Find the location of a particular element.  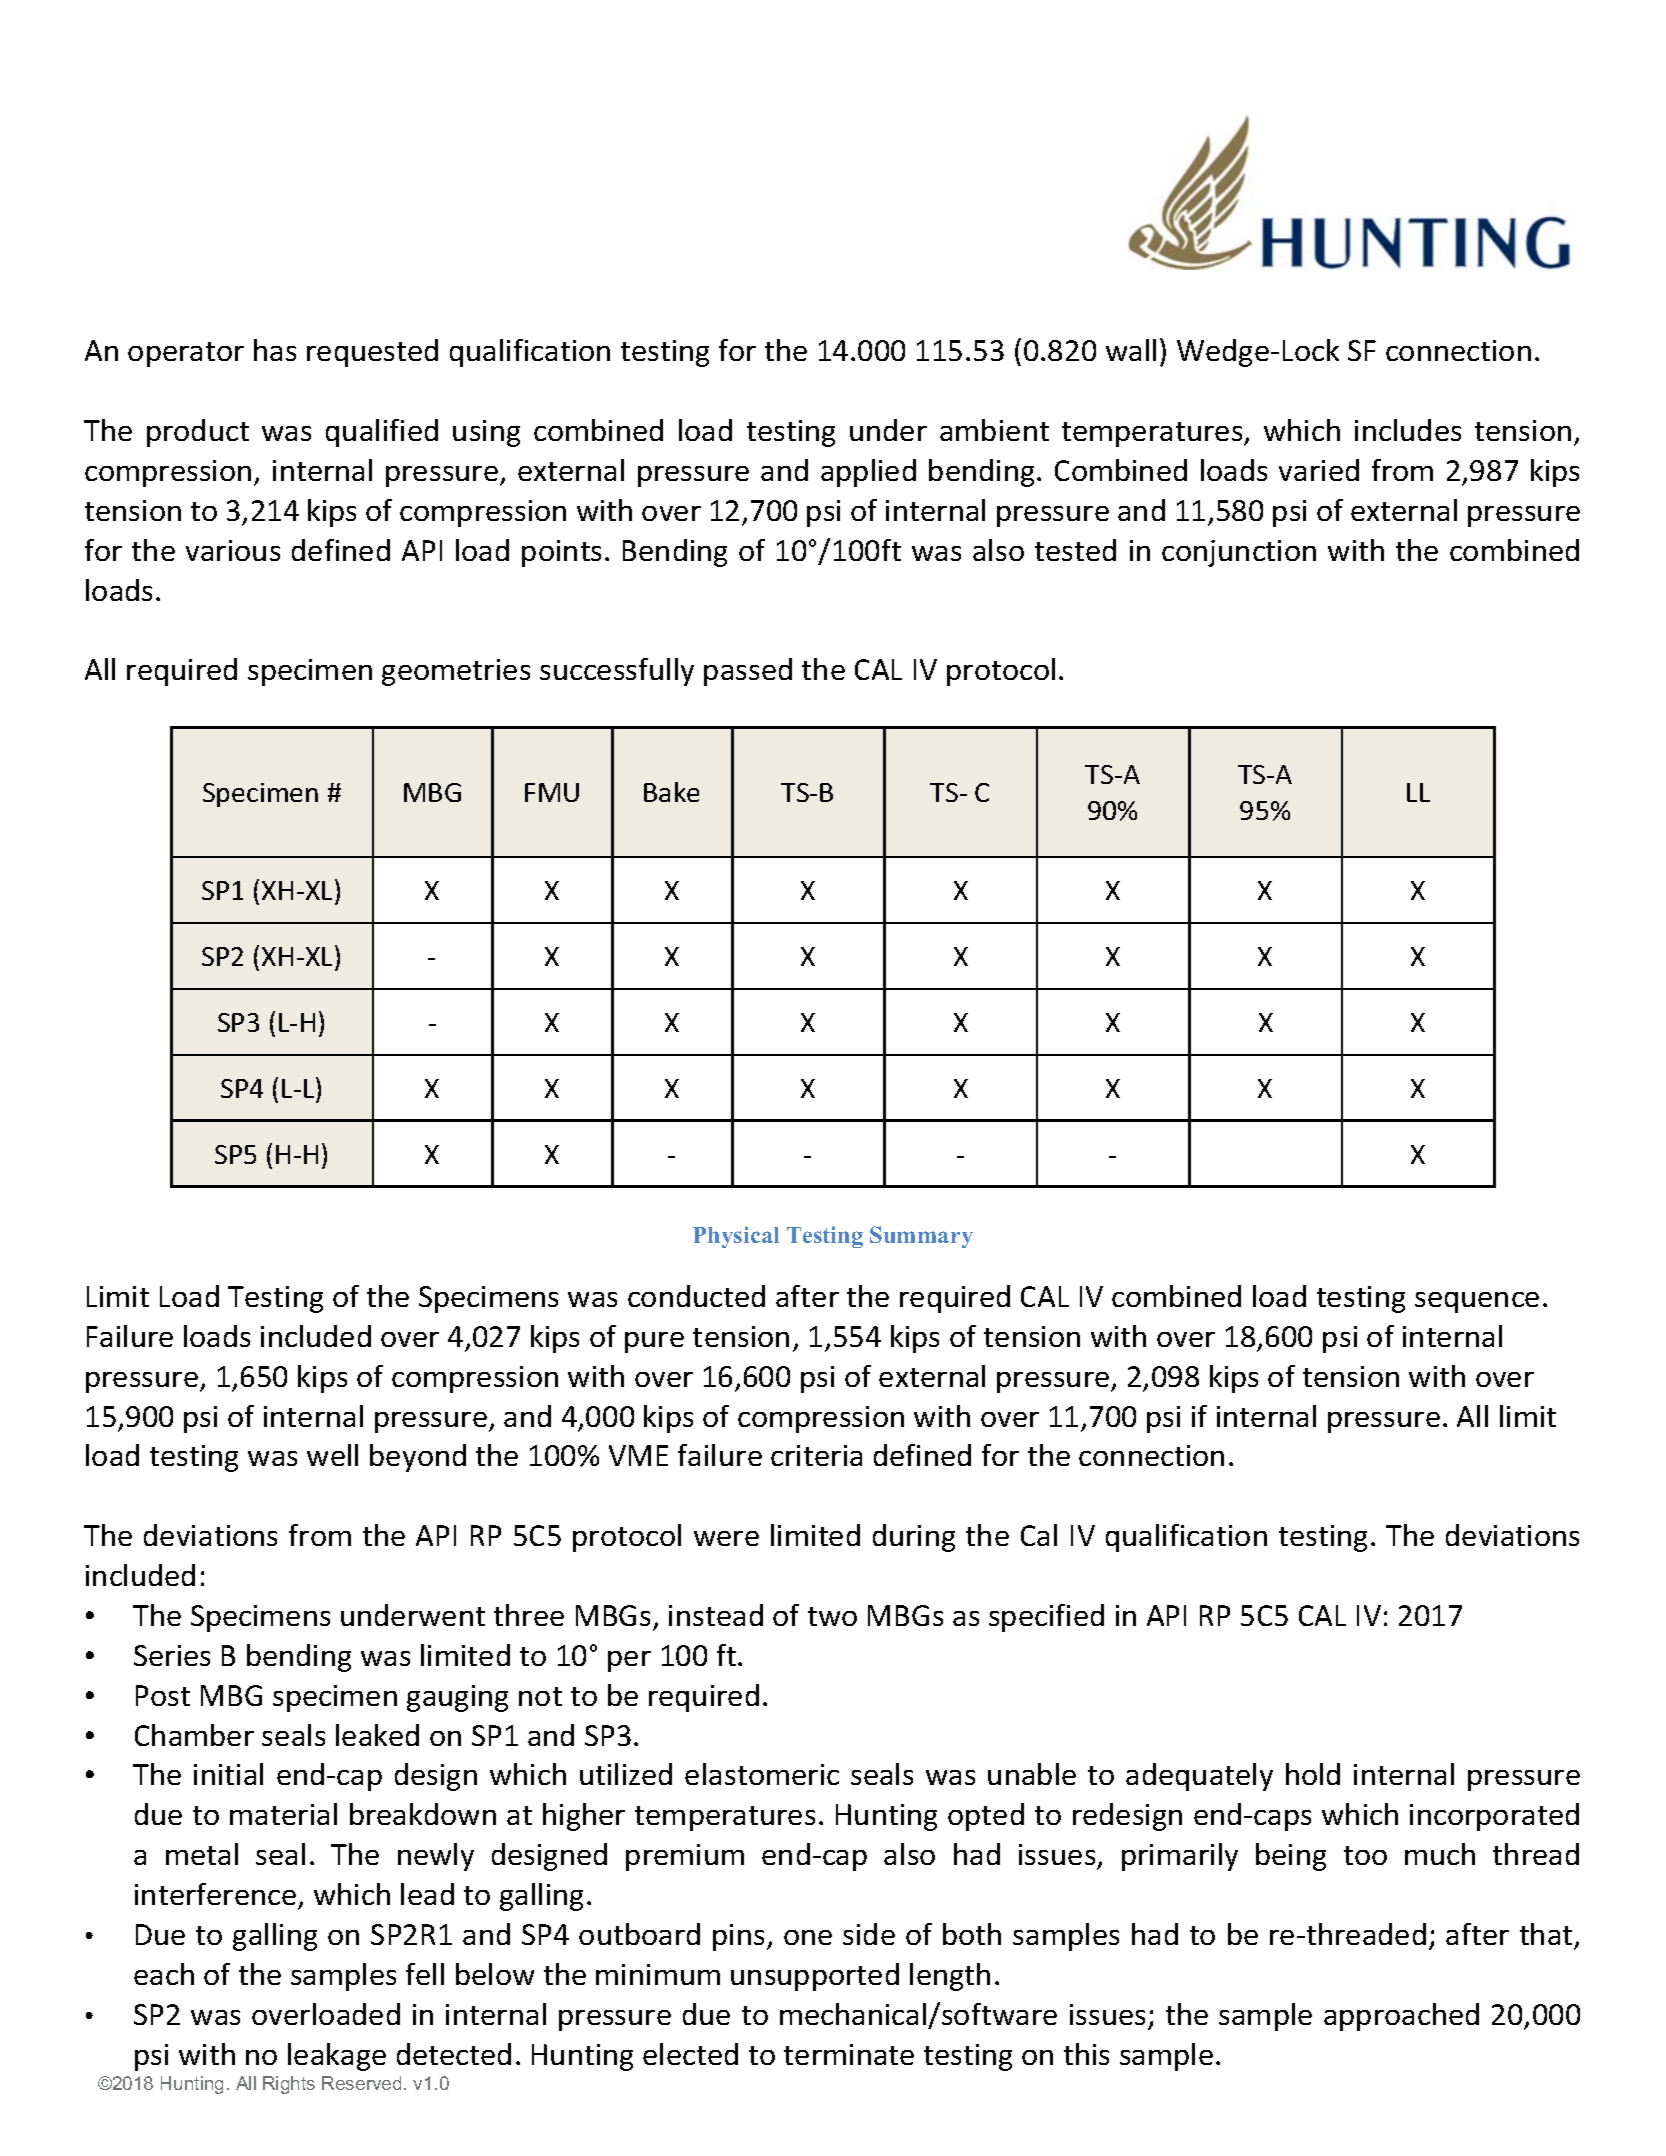

terminate is located at coordinates (849, 2054).
